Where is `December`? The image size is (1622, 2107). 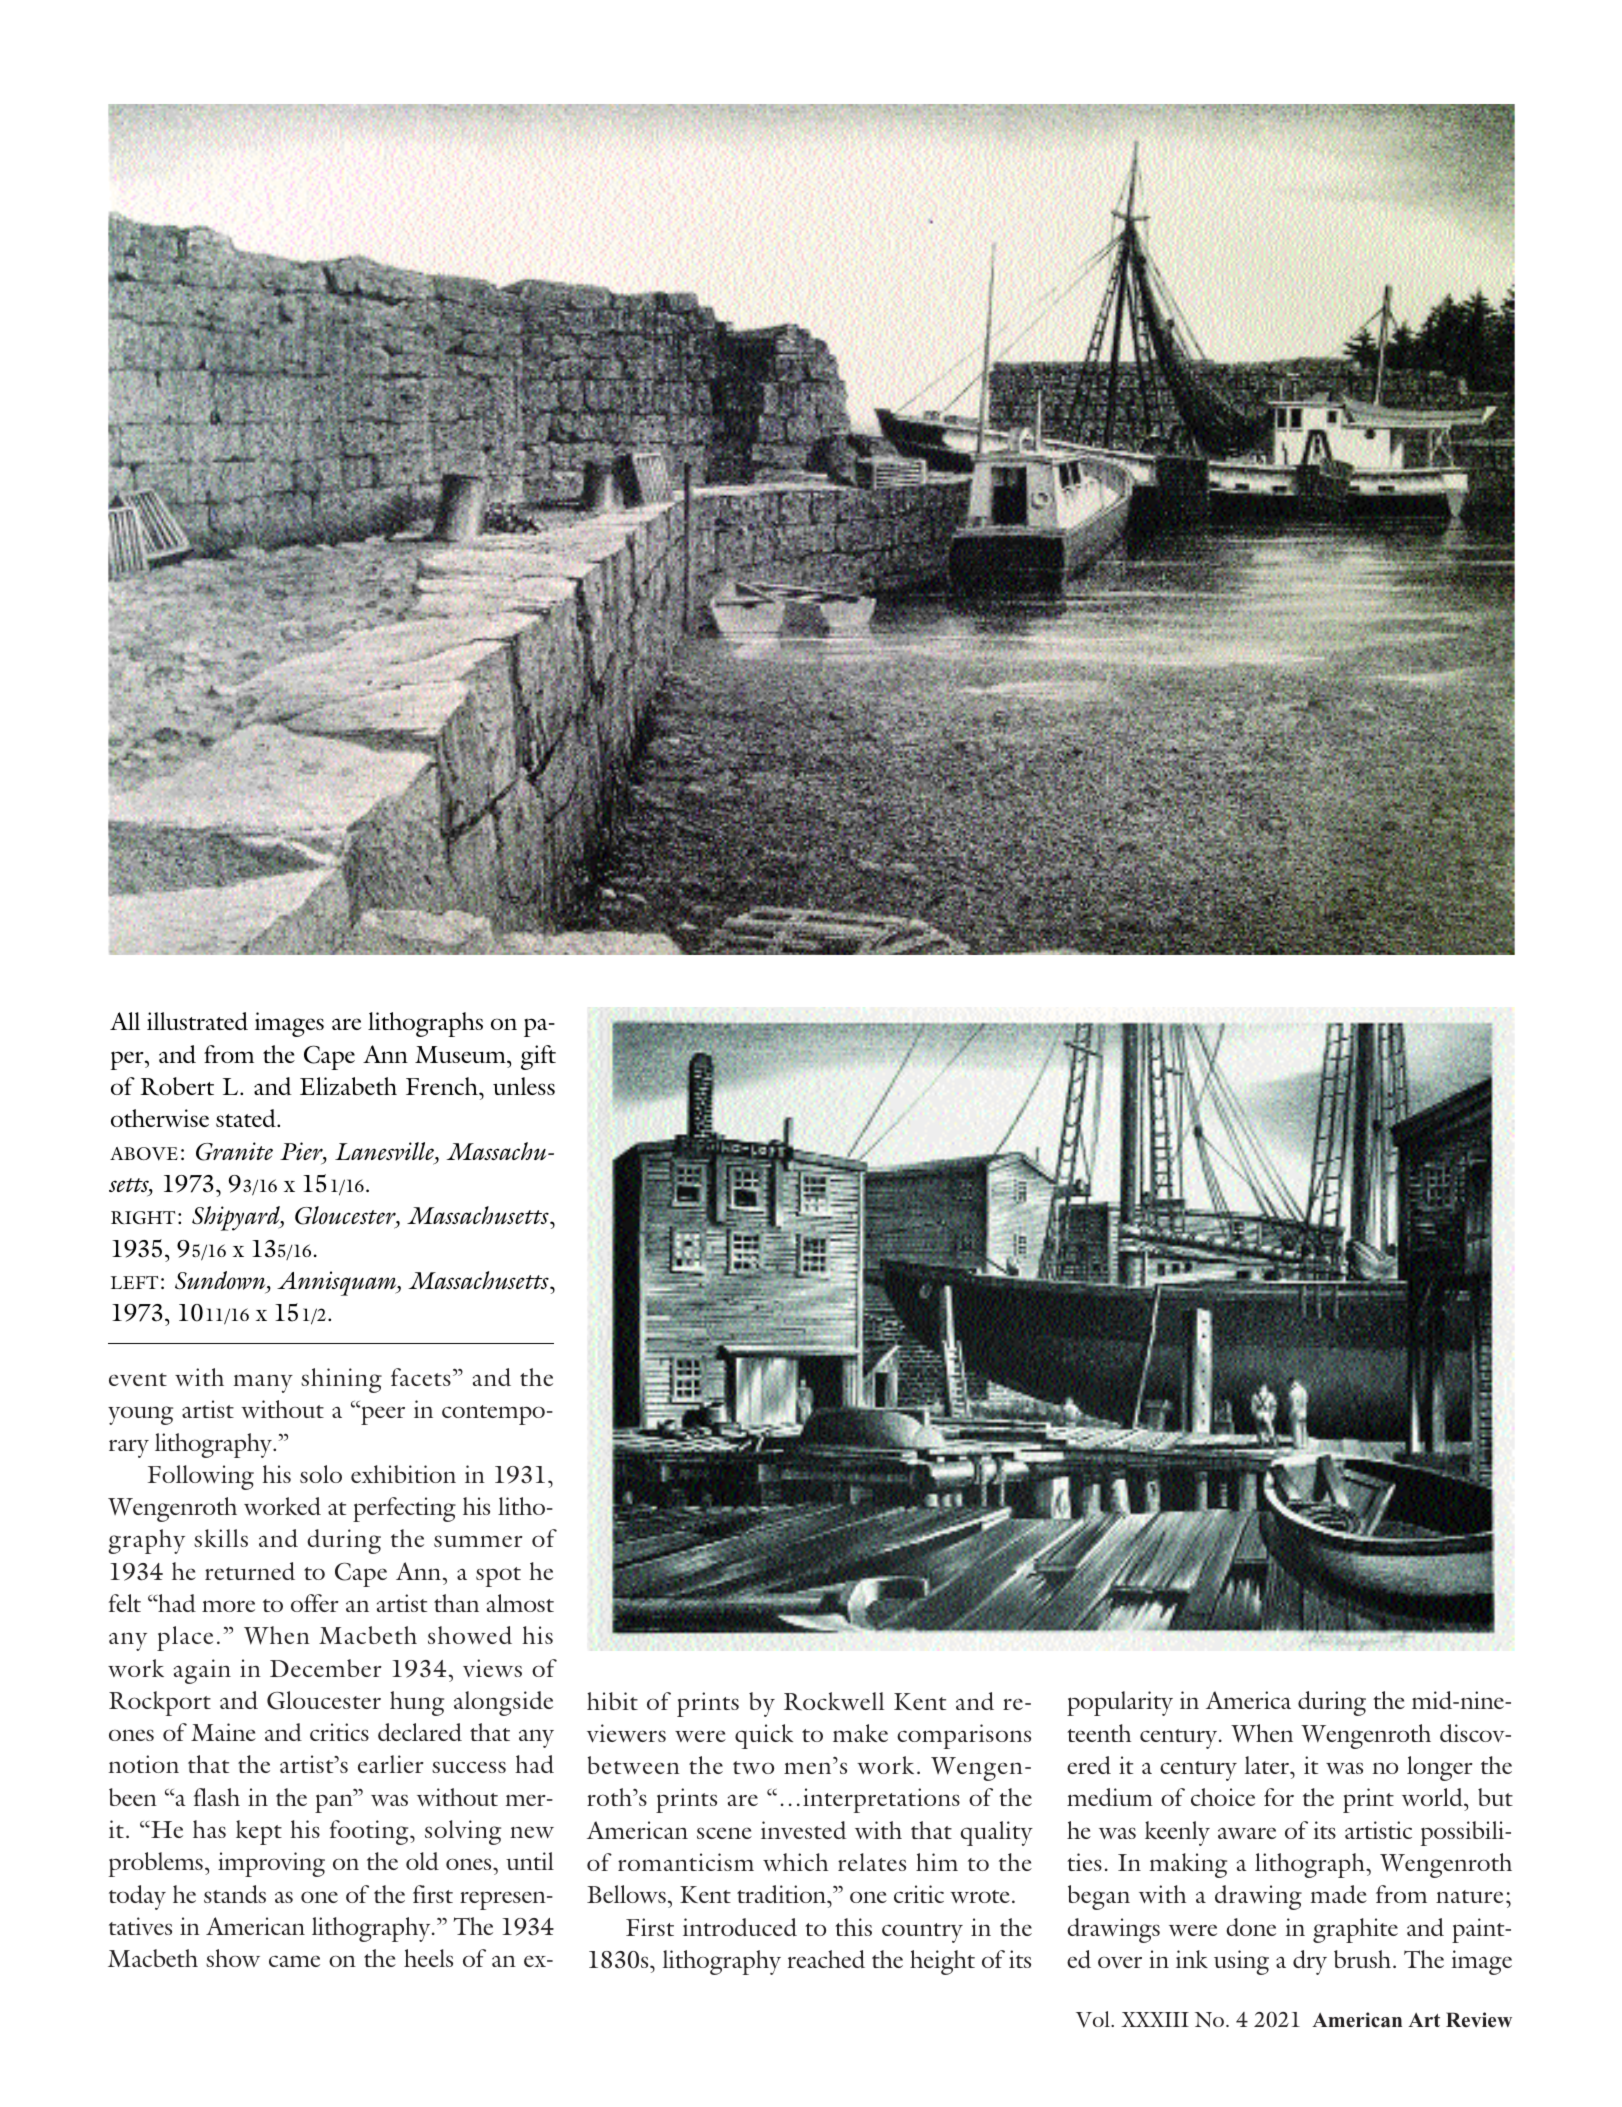 December is located at coordinates (326, 1668).
